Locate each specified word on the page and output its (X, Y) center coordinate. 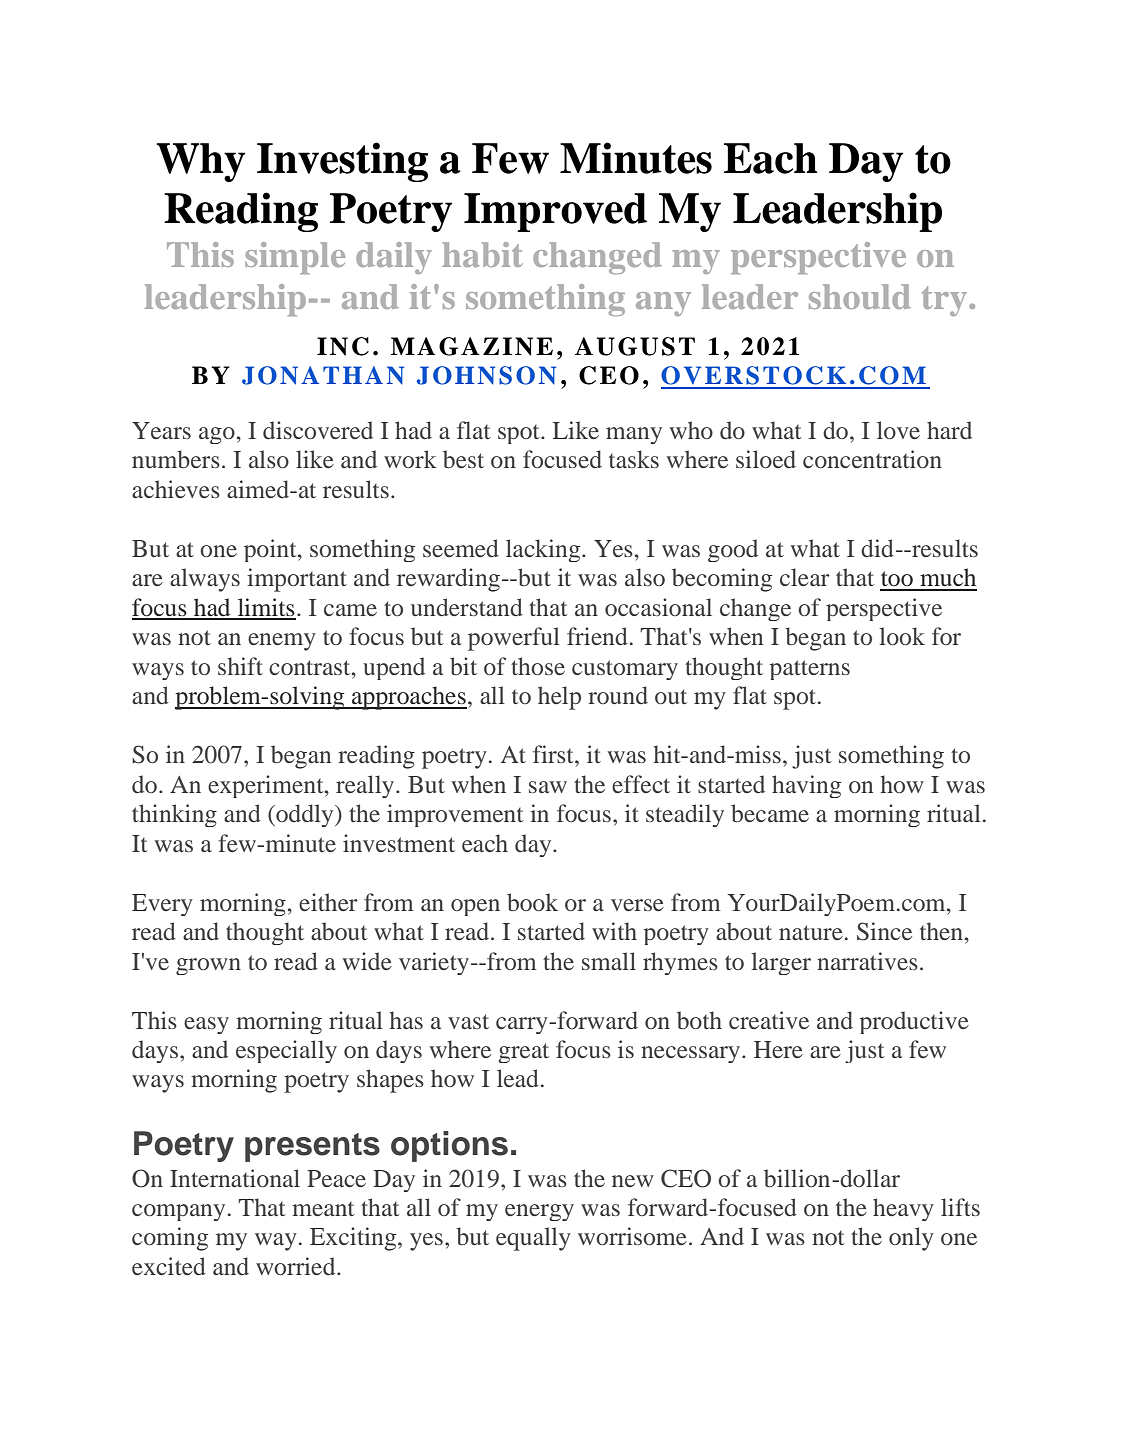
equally (533, 1239)
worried (297, 1266)
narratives (867, 961)
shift (240, 666)
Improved (555, 212)
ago (217, 435)
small (609, 961)
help (559, 698)
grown (208, 966)
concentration (872, 459)
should (860, 296)
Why (201, 162)
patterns (810, 670)
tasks (634, 459)
